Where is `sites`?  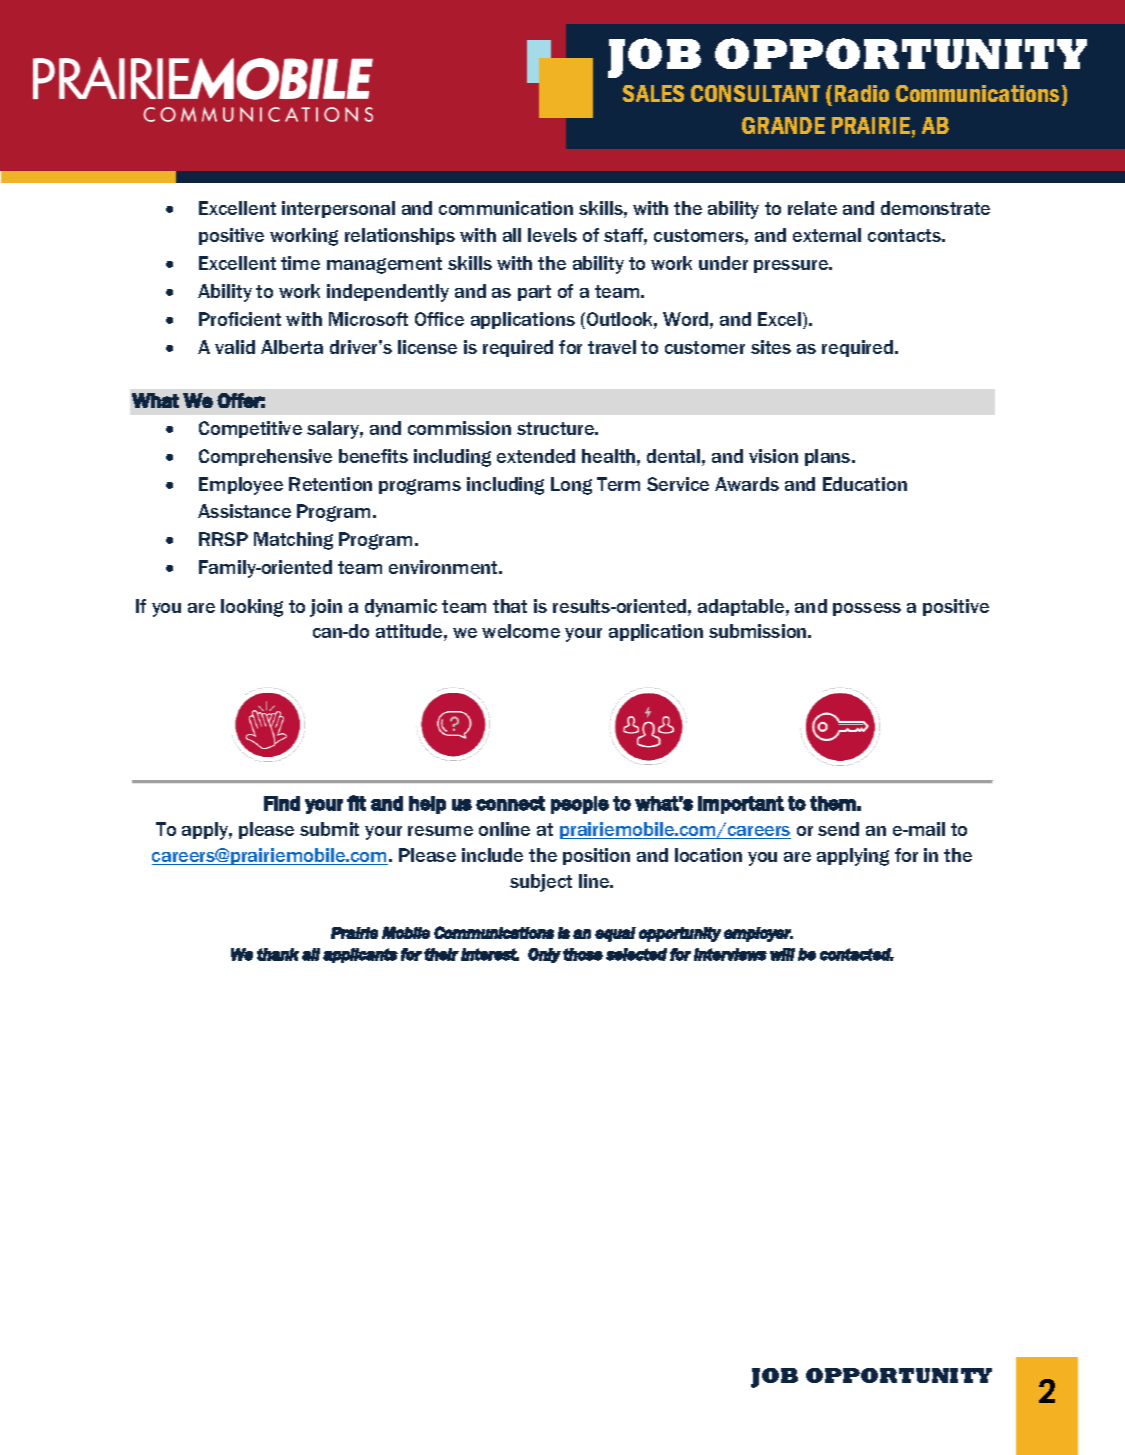 sites is located at coordinates (771, 347).
